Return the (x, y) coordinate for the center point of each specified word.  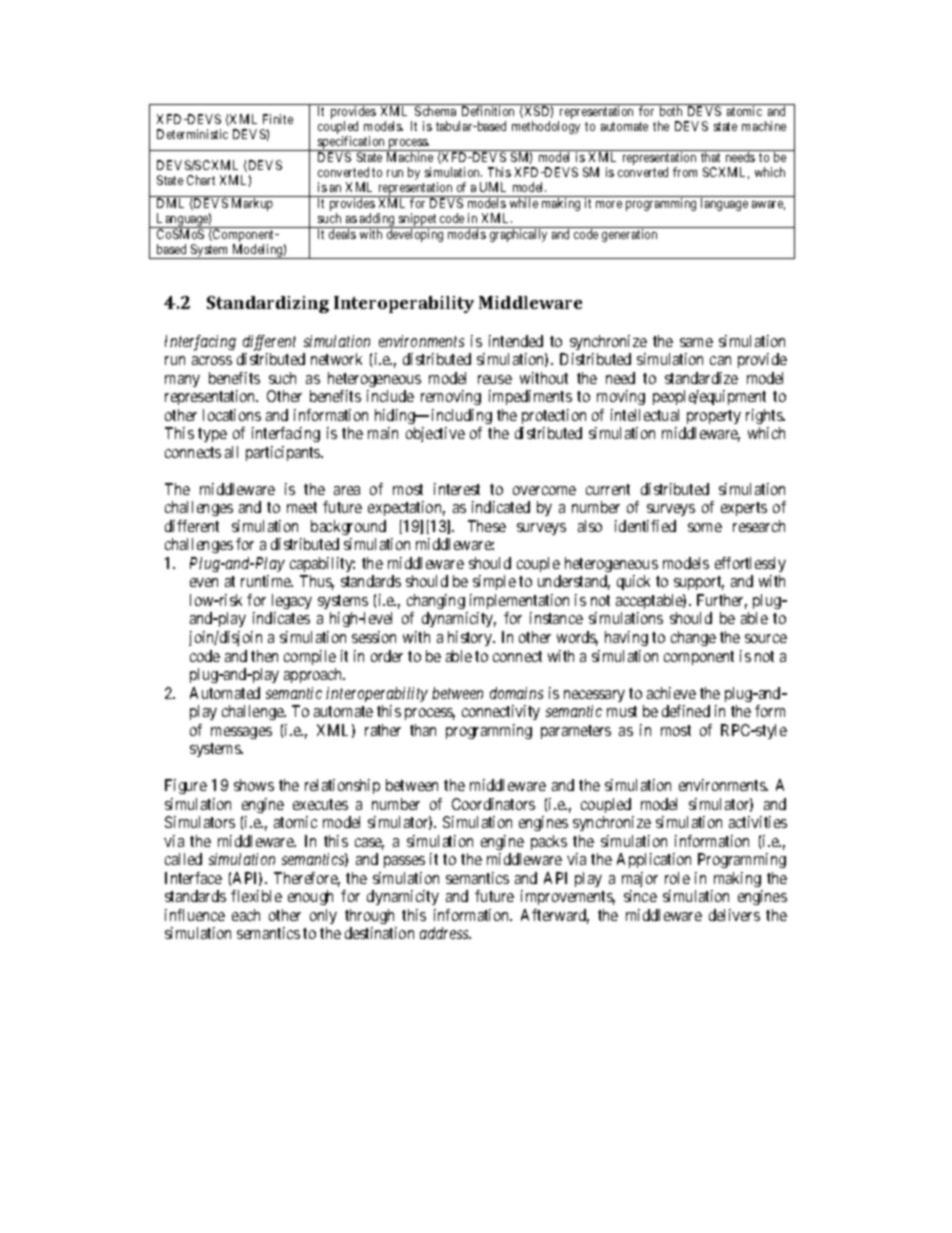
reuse (495, 379)
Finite (278, 119)
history (471, 638)
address (445, 933)
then (264, 656)
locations (232, 415)
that (710, 157)
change (693, 638)
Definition (488, 111)
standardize (701, 378)
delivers (734, 915)
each (246, 915)
